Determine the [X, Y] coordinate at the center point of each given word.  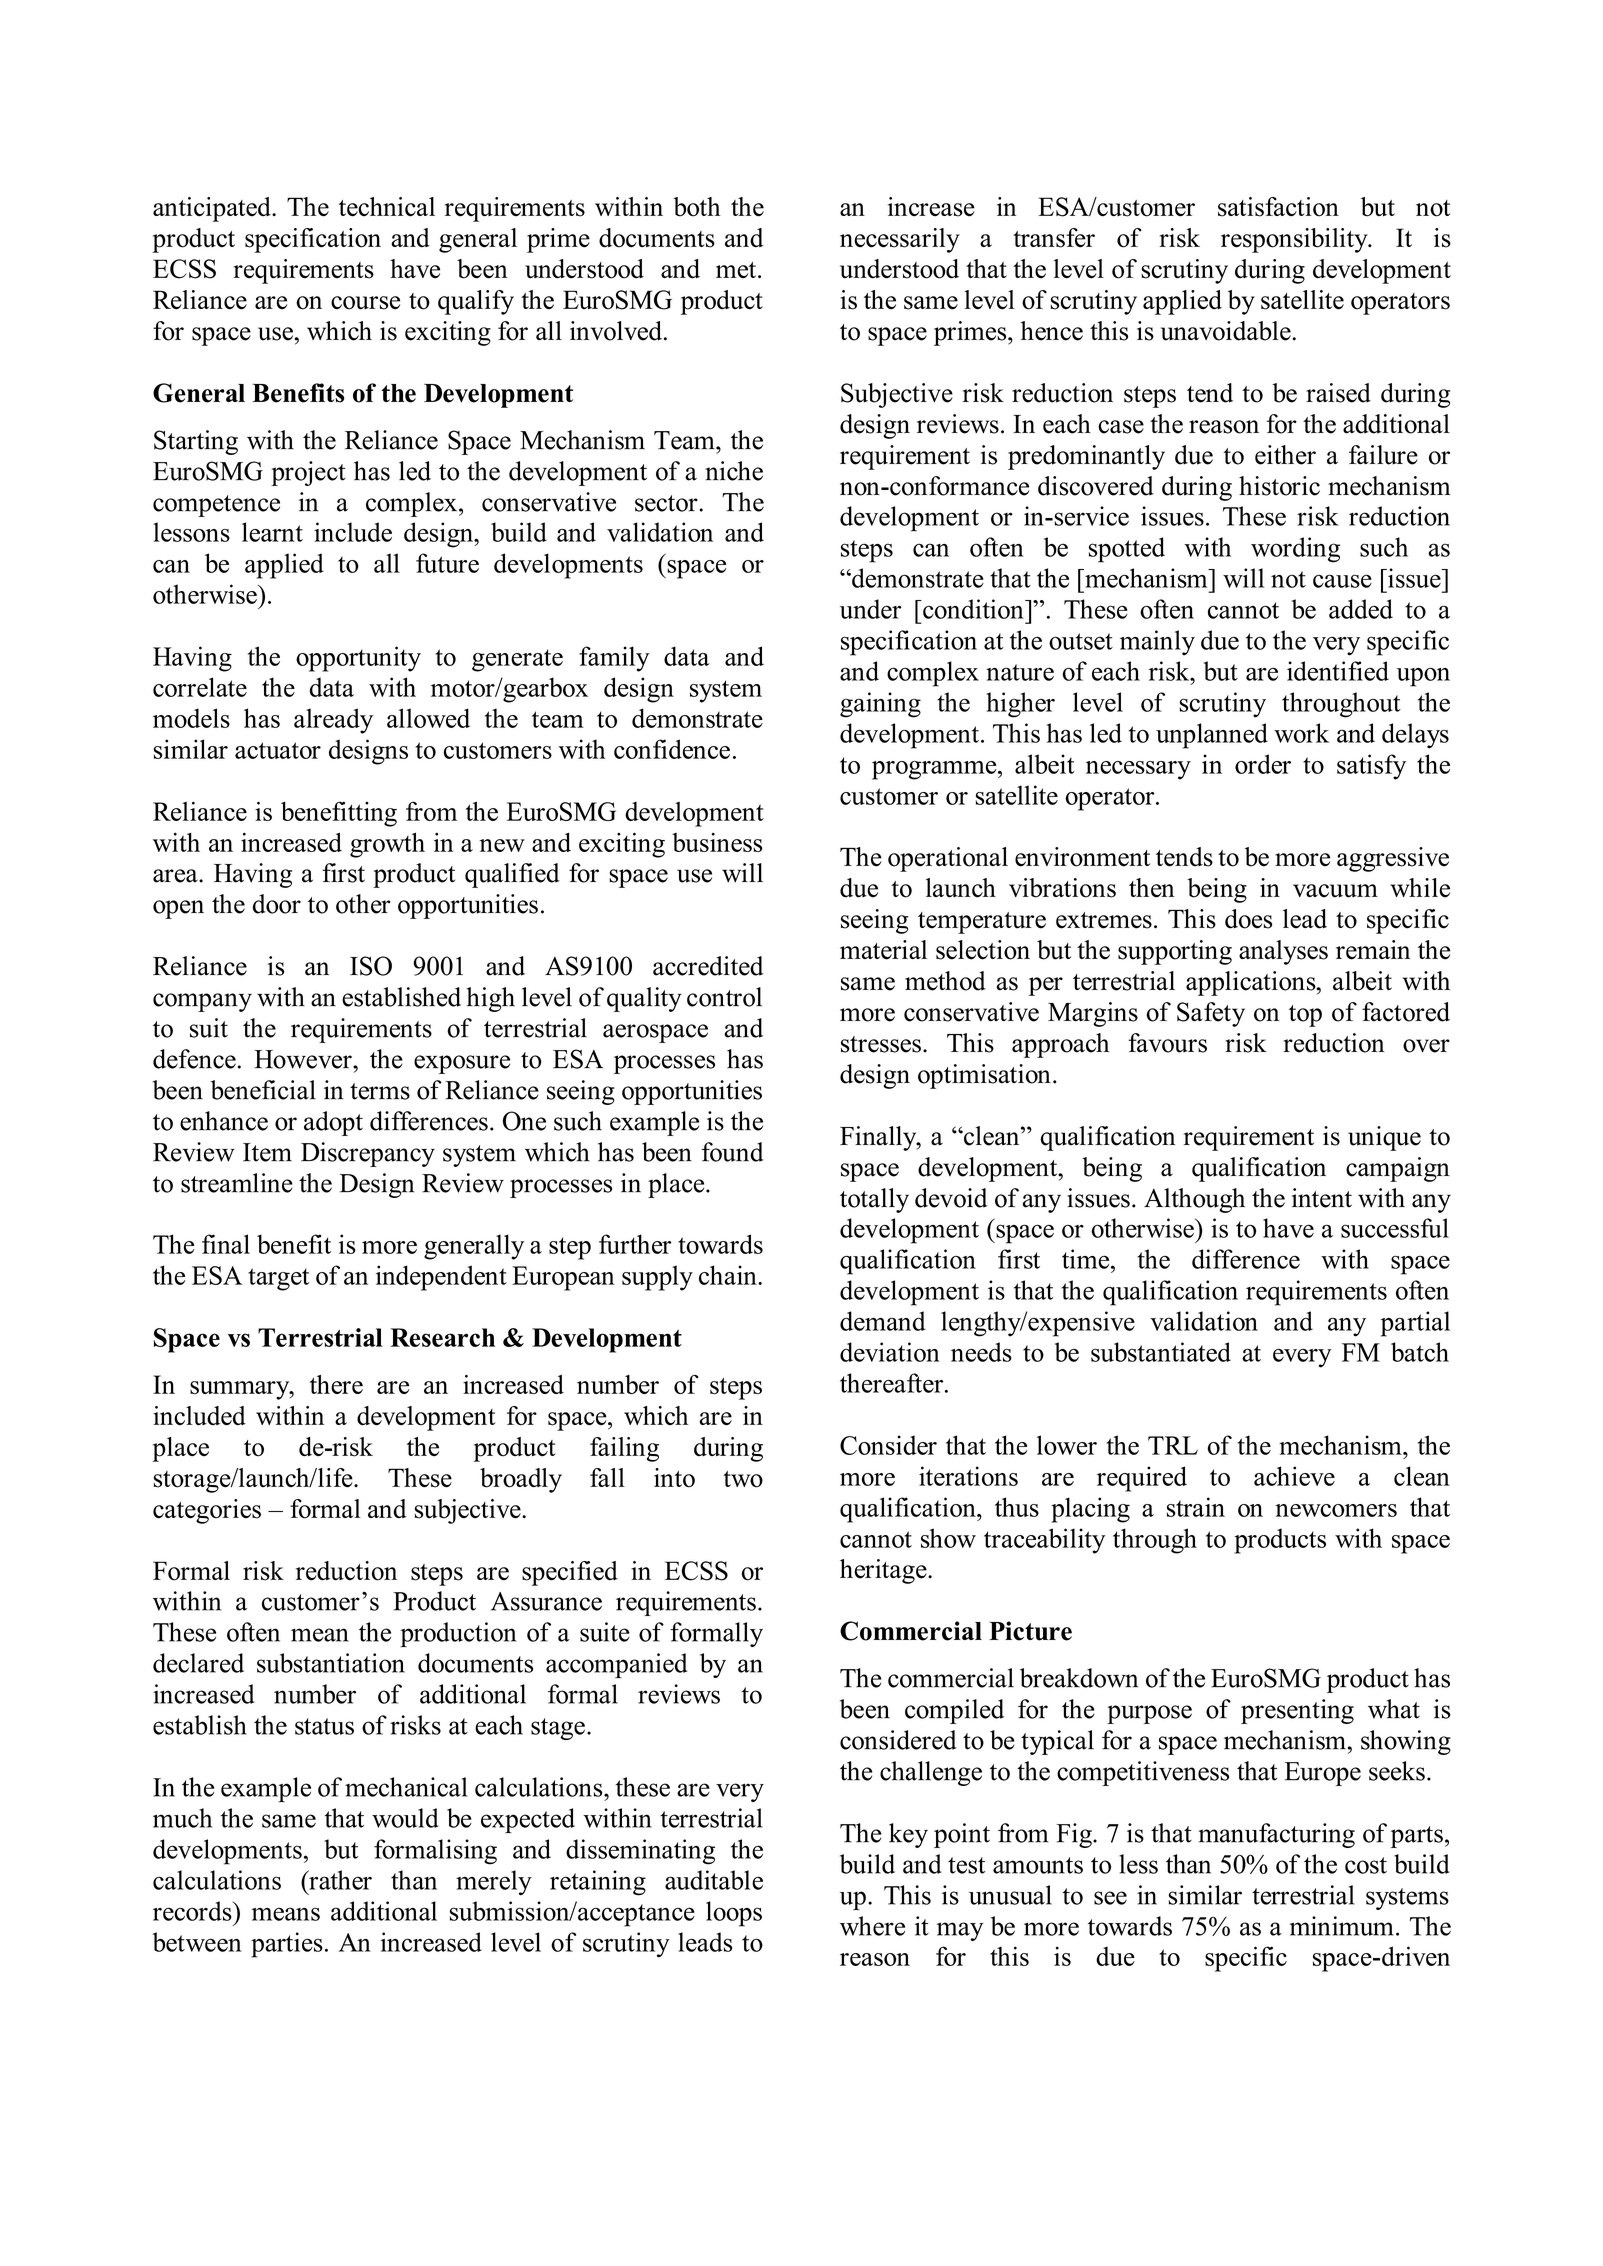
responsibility [1295, 240]
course [365, 303]
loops [734, 1914]
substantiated [1161, 1352]
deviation [890, 1352]
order [1263, 764]
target [278, 1279]
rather [339, 1880]
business [717, 842]
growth [387, 845]
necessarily [900, 240]
